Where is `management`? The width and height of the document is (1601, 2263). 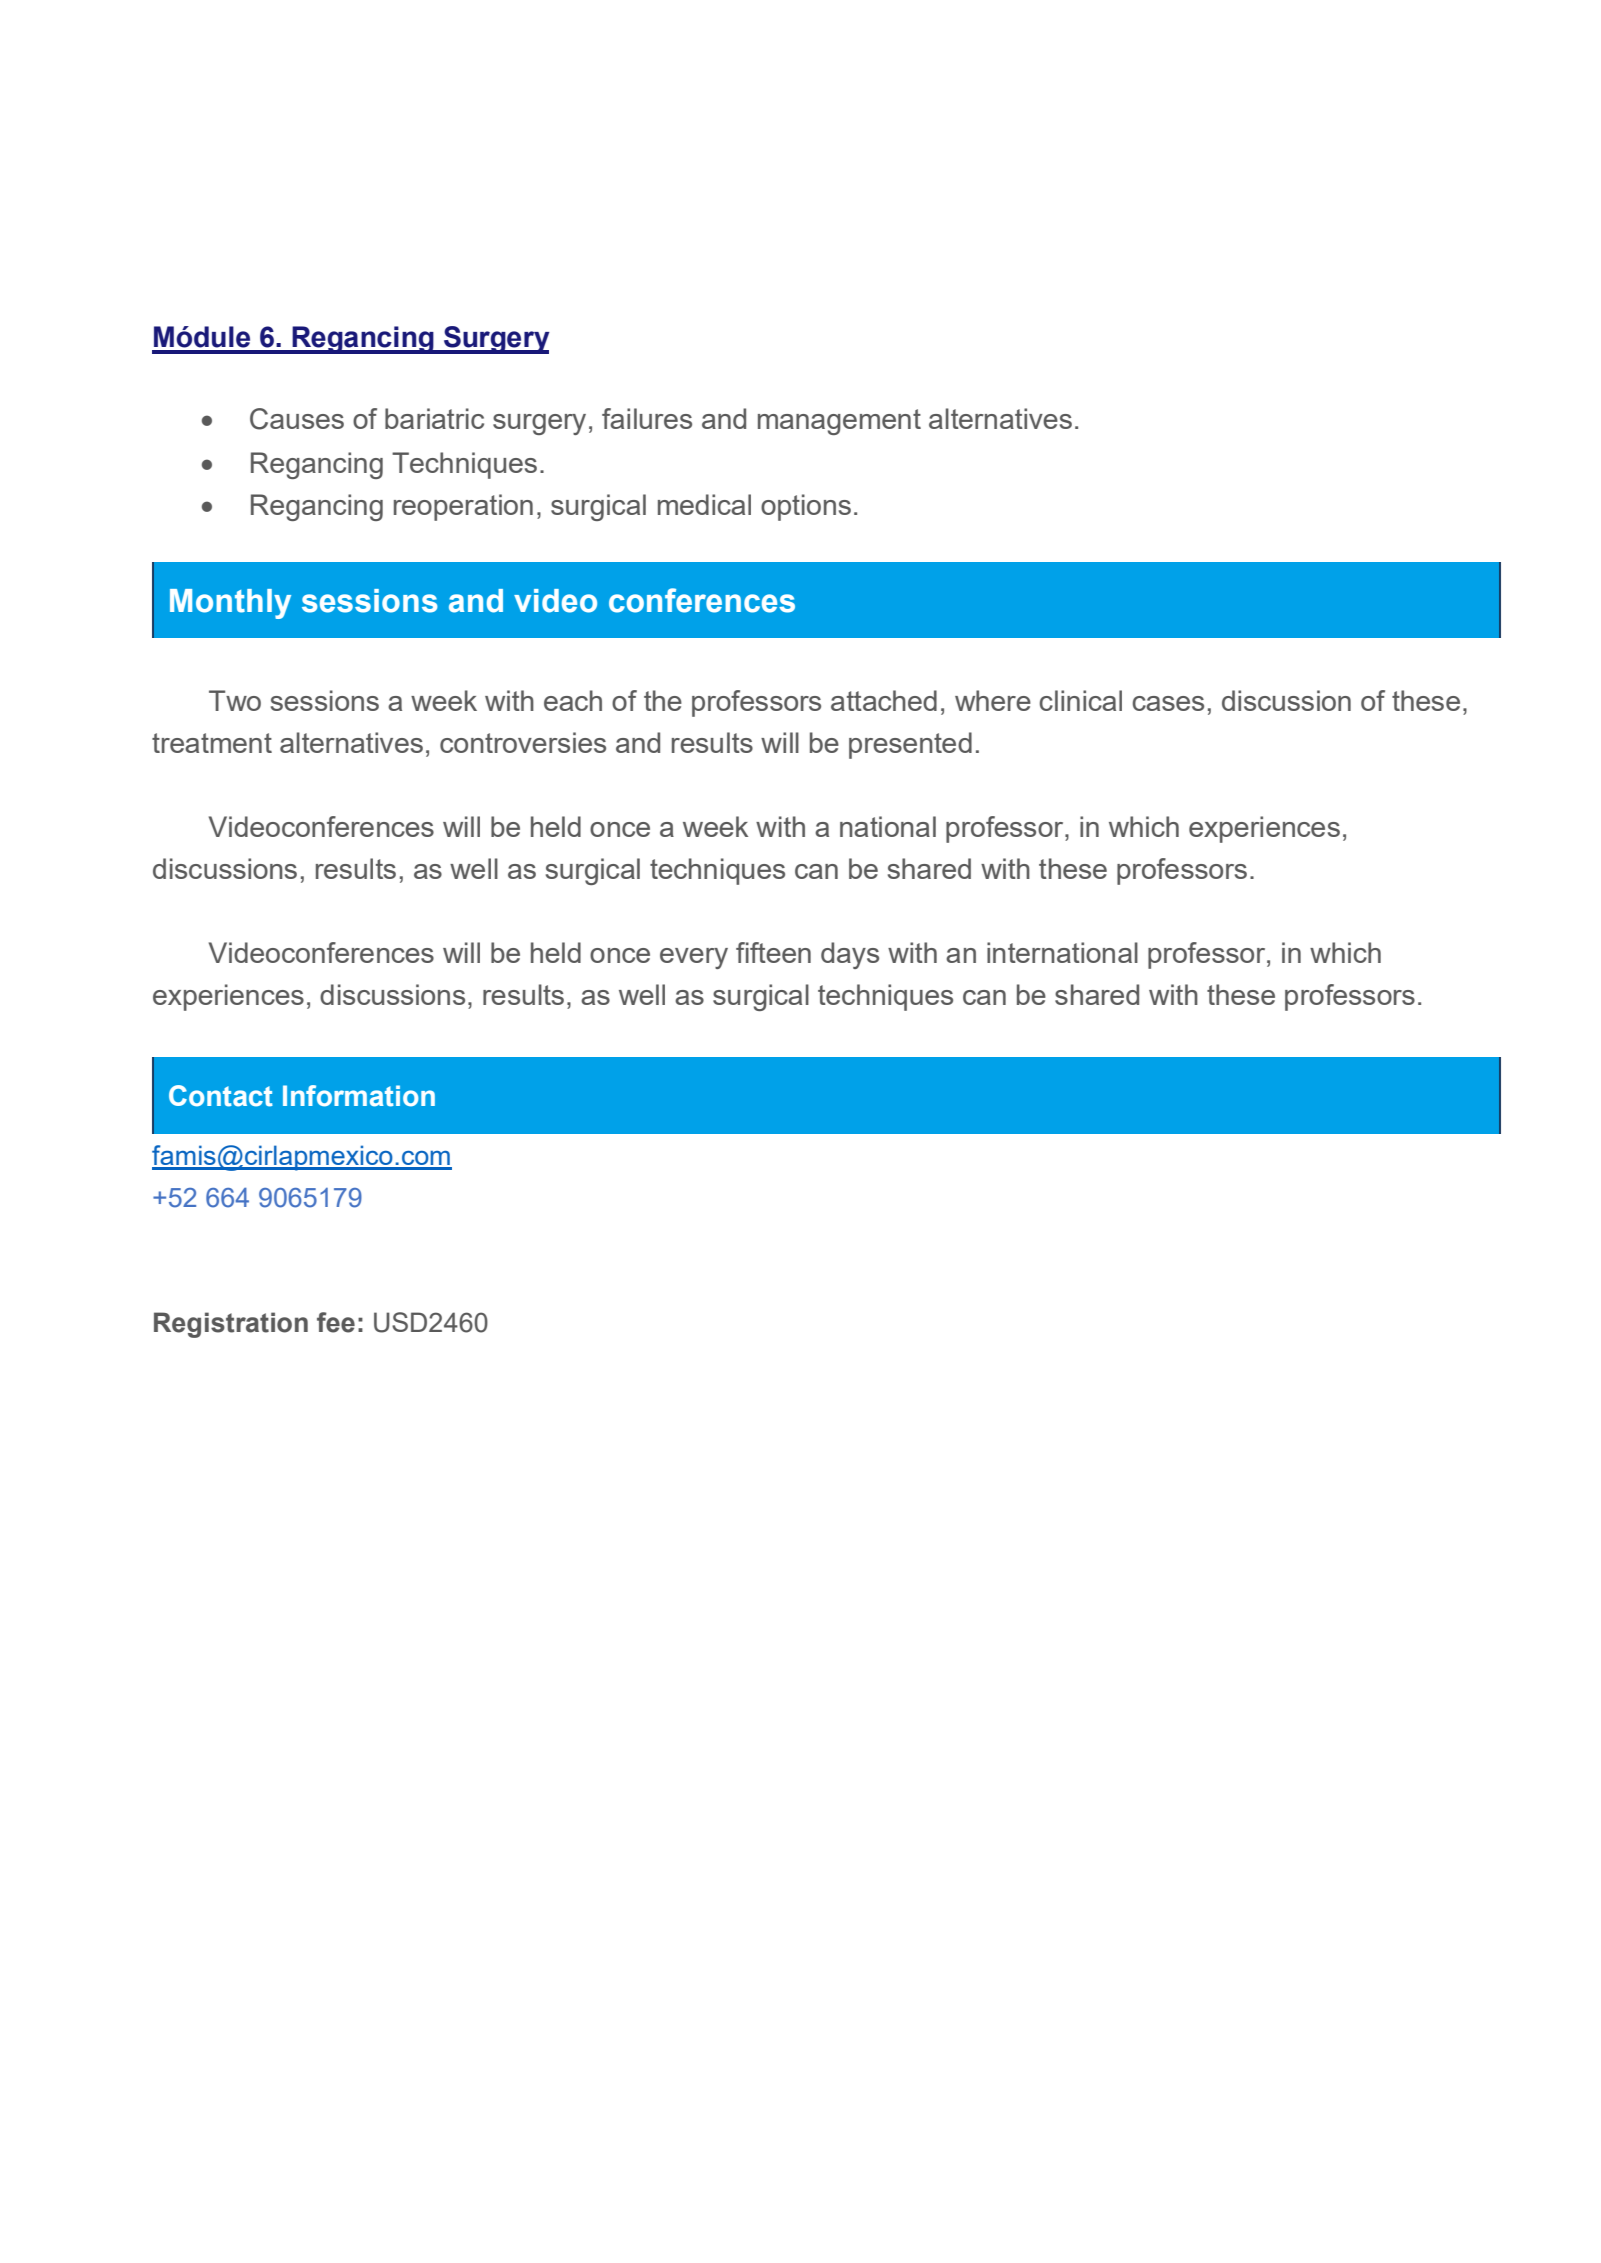 management is located at coordinates (839, 422).
